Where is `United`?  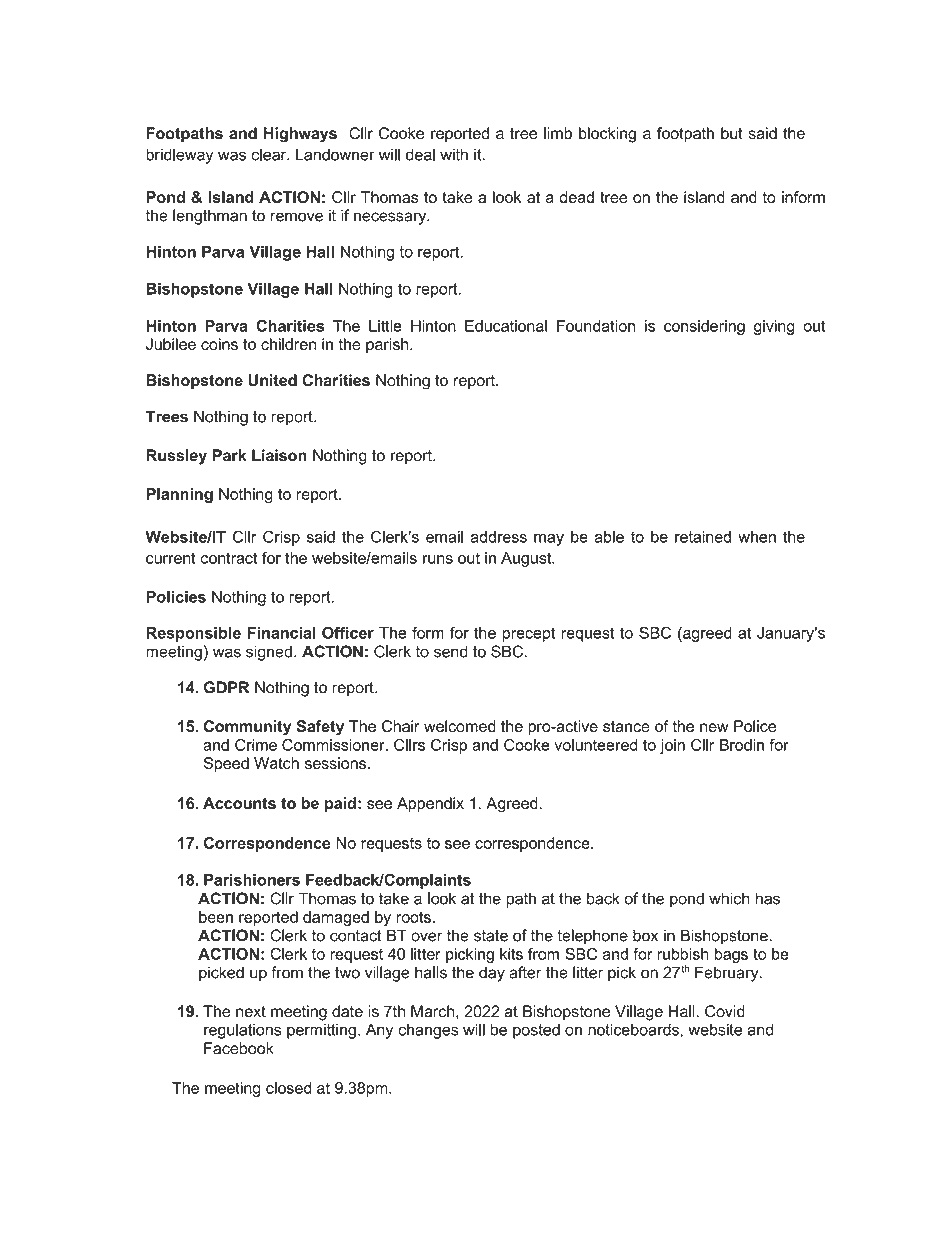 United is located at coordinates (272, 380).
